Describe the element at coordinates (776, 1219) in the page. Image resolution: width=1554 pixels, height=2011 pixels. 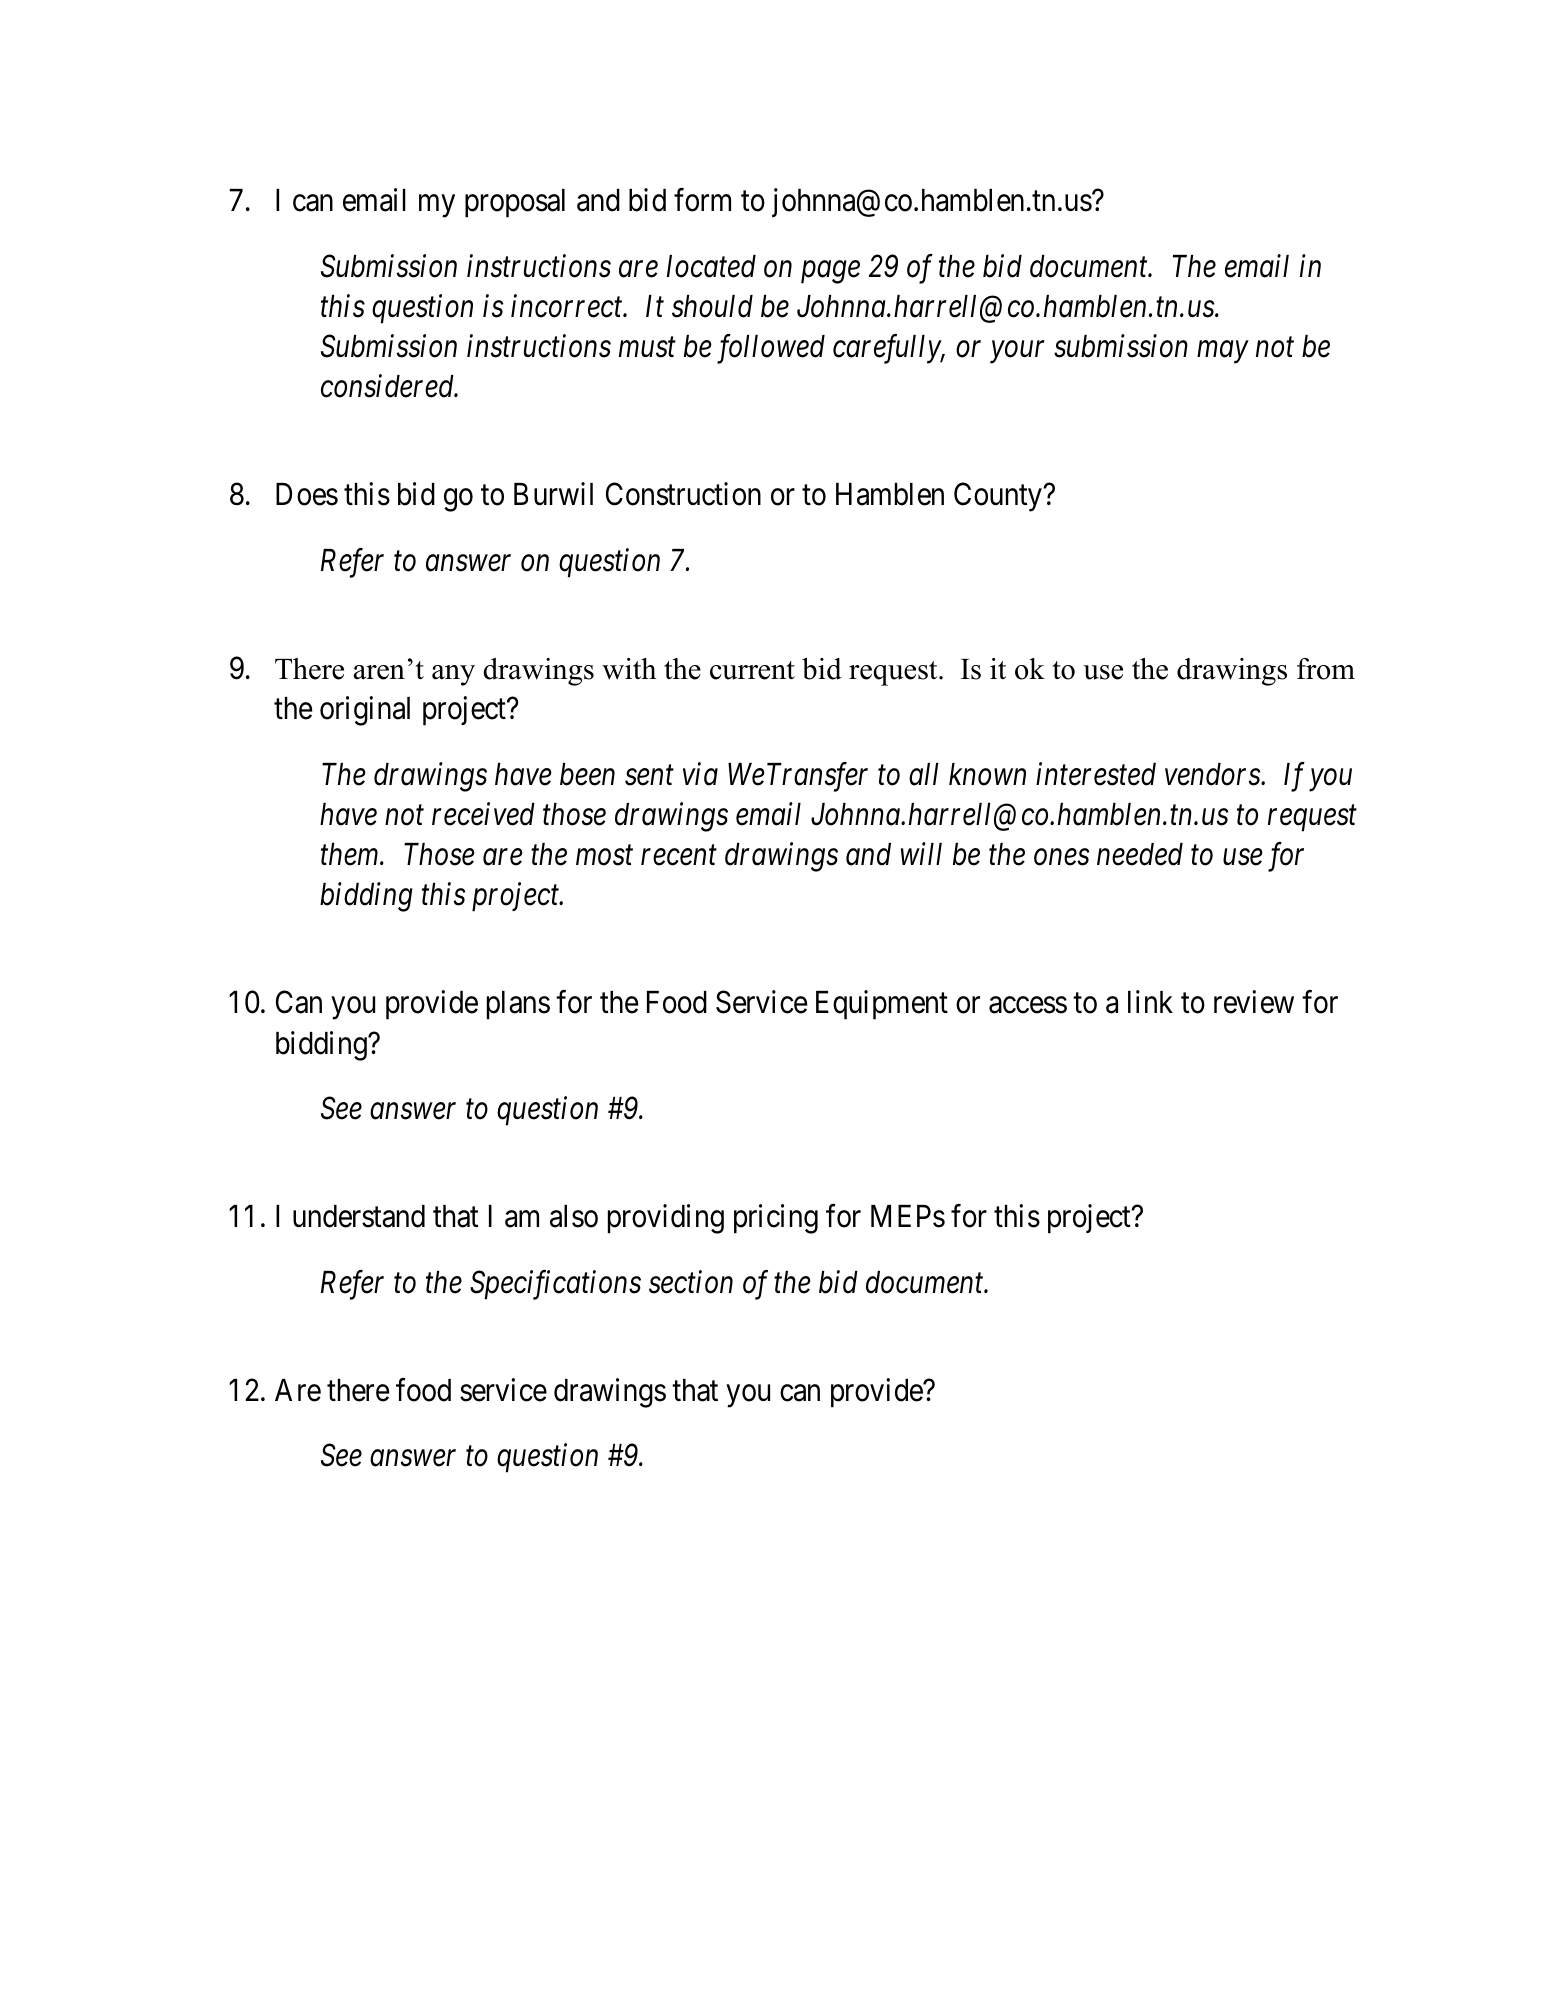
I see `pricing` at that location.
